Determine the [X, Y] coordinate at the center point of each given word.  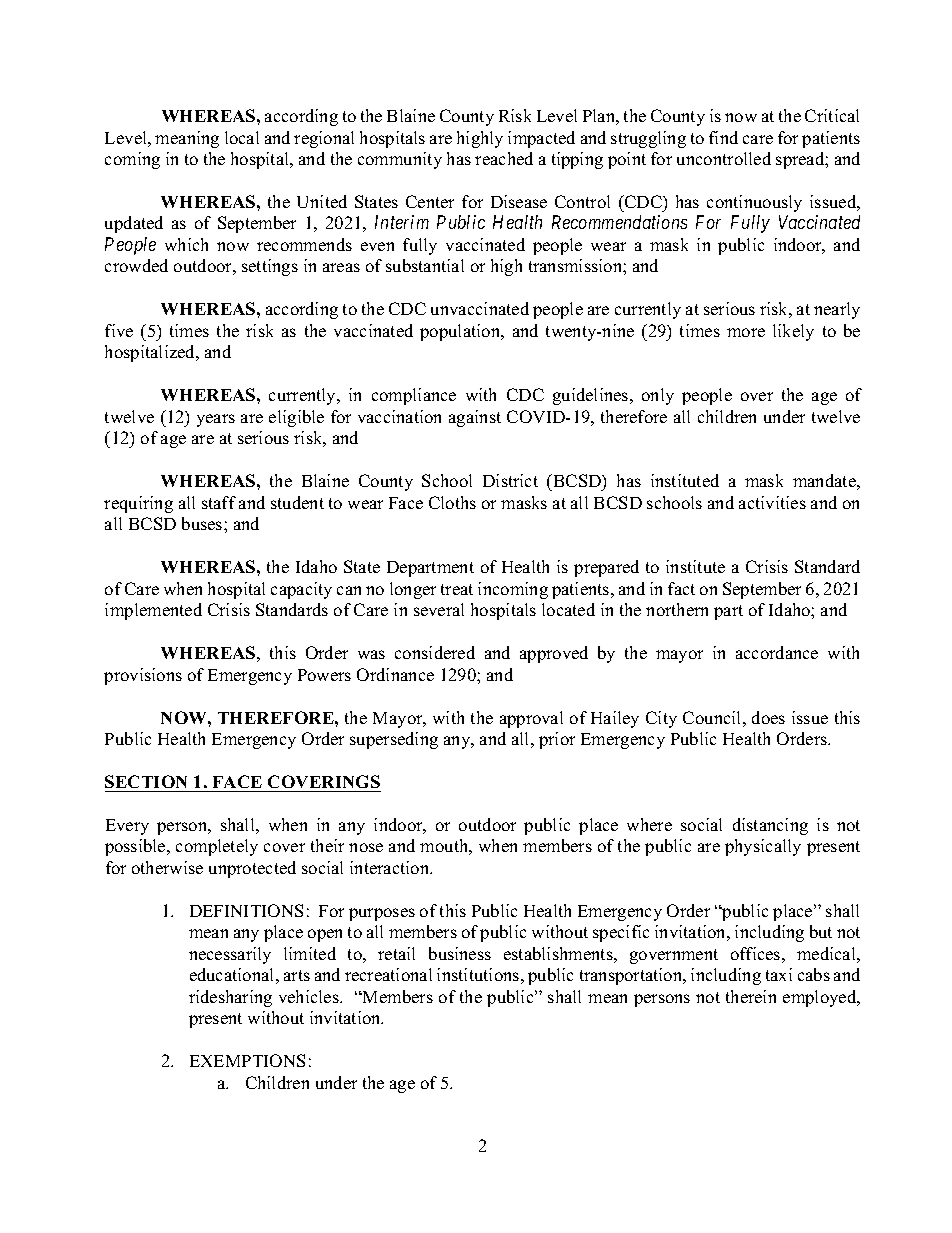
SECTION [146, 781]
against [475, 418]
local [242, 137]
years [216, 420]
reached [504, 158]
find [723, 137]
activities [772, 502]
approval [531, 719]
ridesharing [230, 998]
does [768, 717]
